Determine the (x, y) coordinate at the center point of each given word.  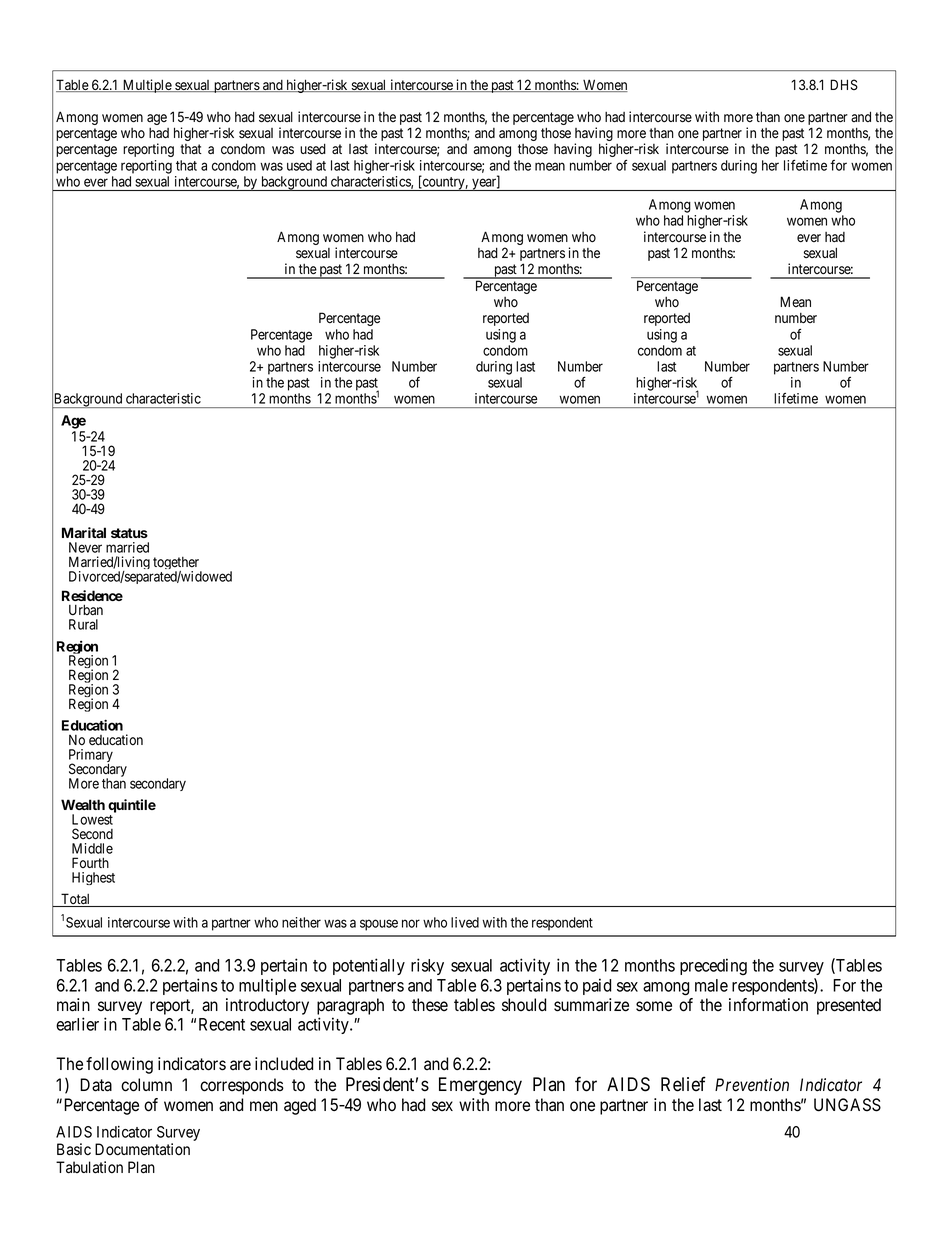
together (177, 565)
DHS (844, 84)
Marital (84, 532)
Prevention (752, 1085)
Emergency (480, 1086)
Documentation (142, 1149)
